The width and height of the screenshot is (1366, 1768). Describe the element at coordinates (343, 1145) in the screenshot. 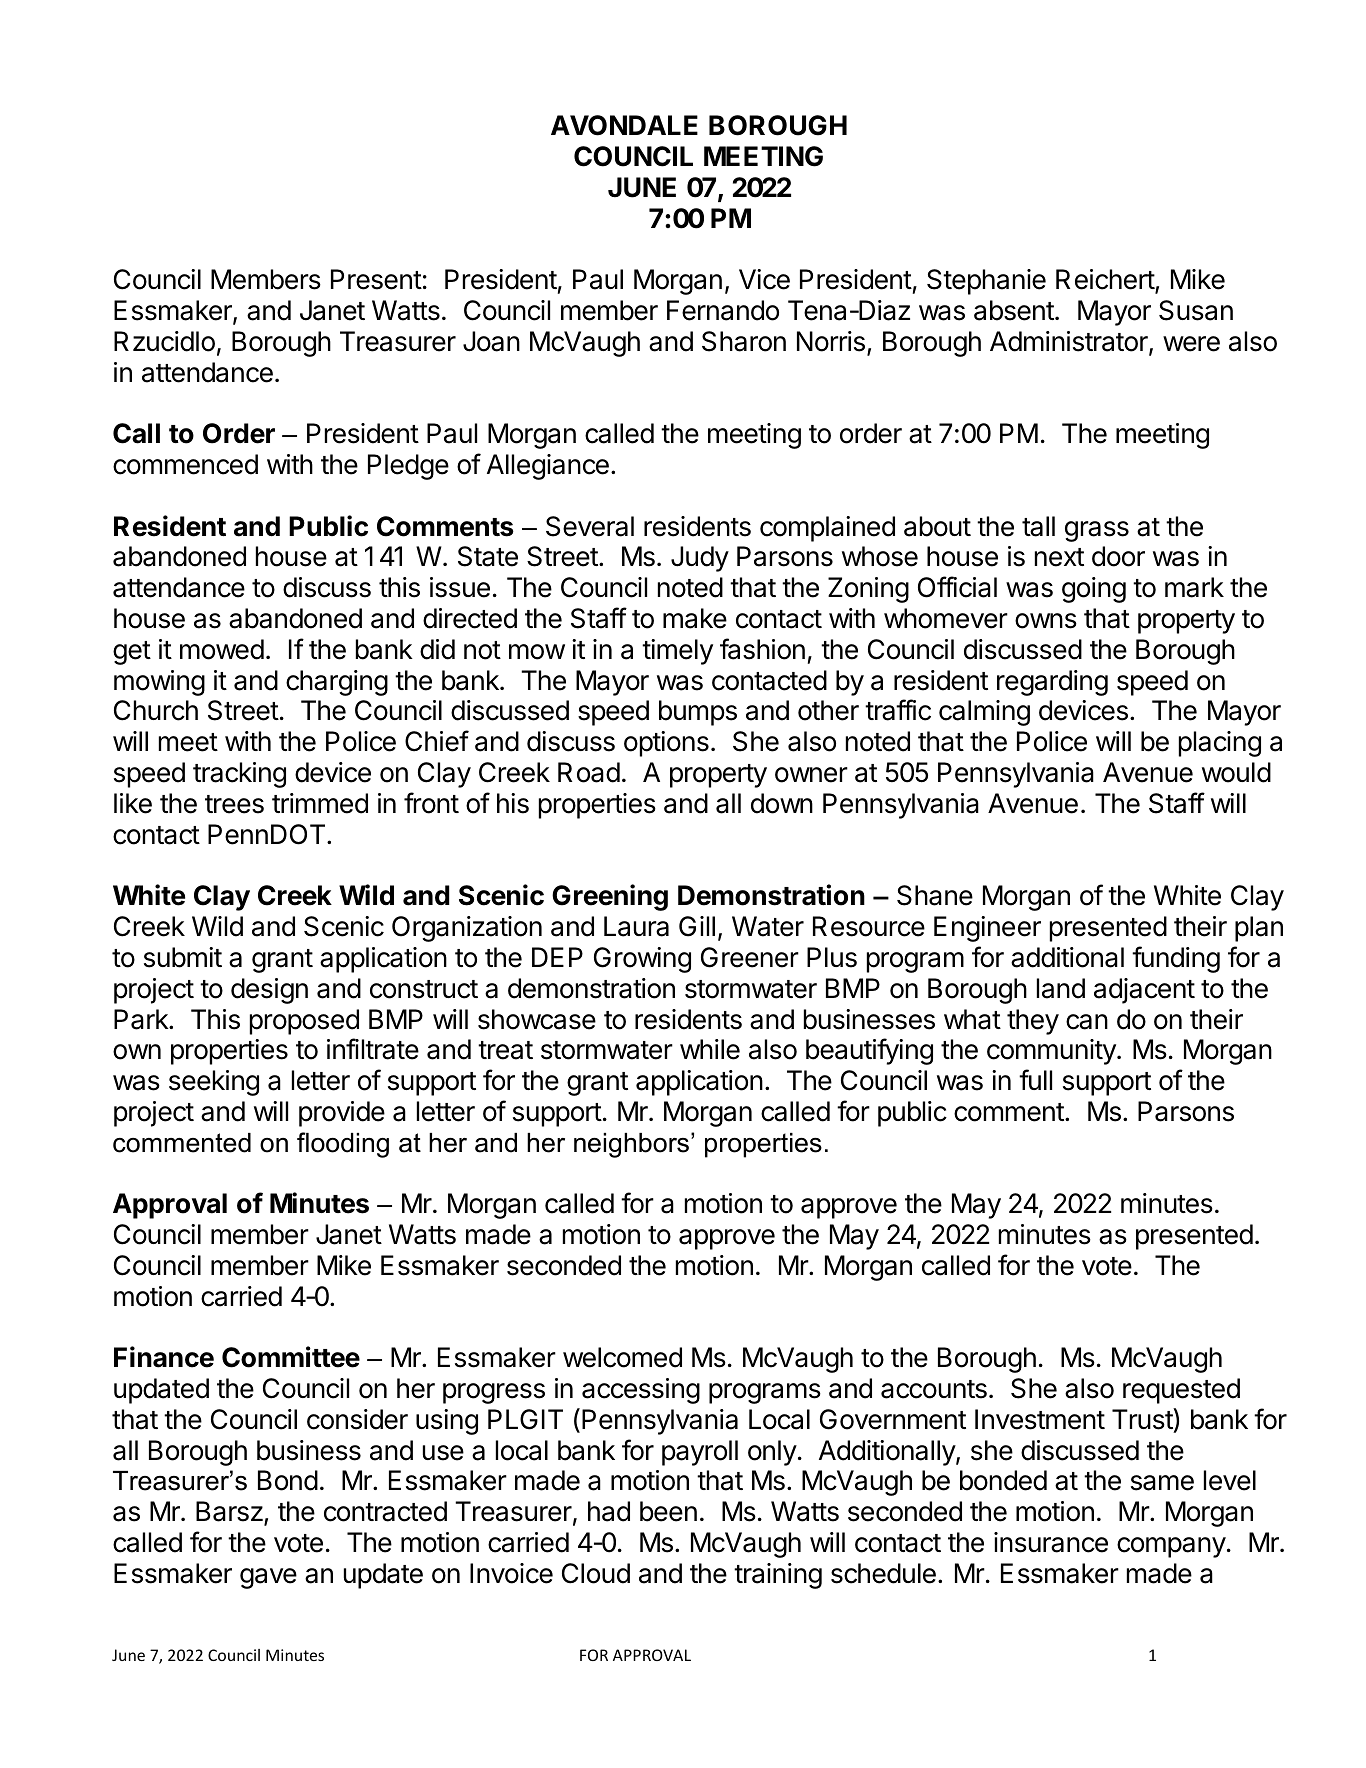

I see `flooding` at that location.
